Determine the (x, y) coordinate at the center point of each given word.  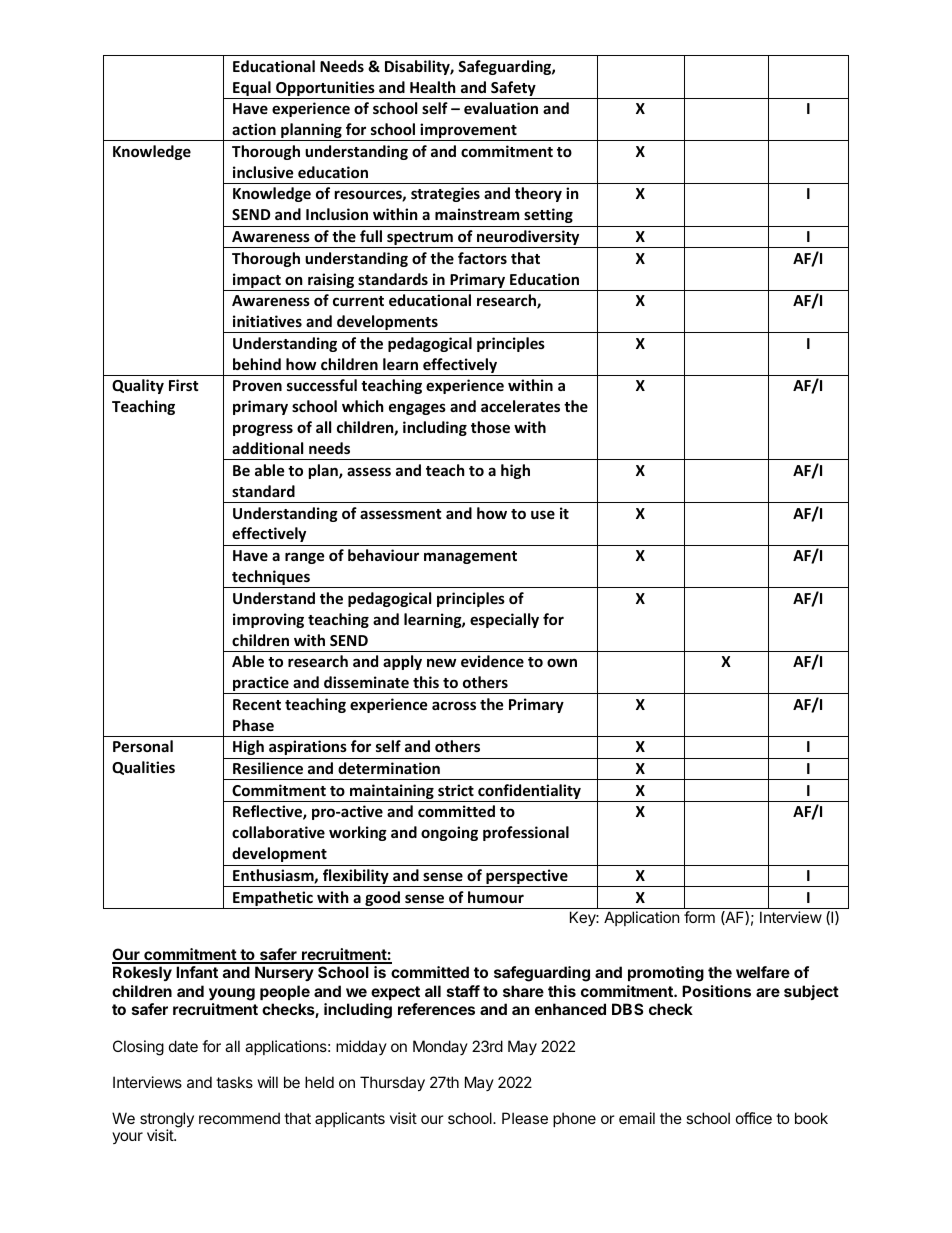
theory (538, 194)
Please (525, 1118)
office (754, 1118)
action (254, 129)
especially (504, 620)
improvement (468, 132)
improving (268, 620)
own (562, 662)
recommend (239, 1118)
